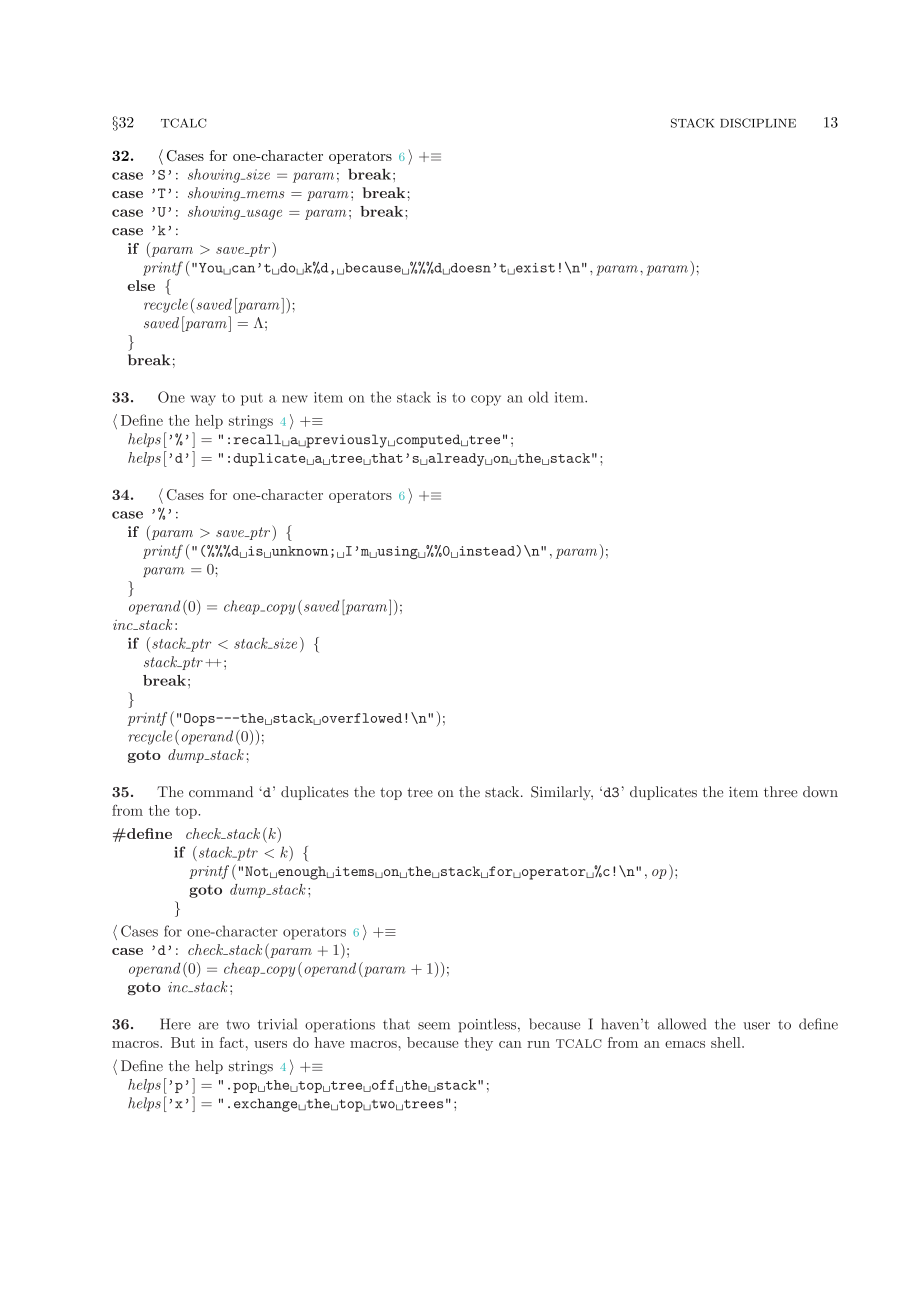  What do you see at coordinates (487, 1025) in the screenshot?
I see `pointless` at bounding box center [487, 1025].
